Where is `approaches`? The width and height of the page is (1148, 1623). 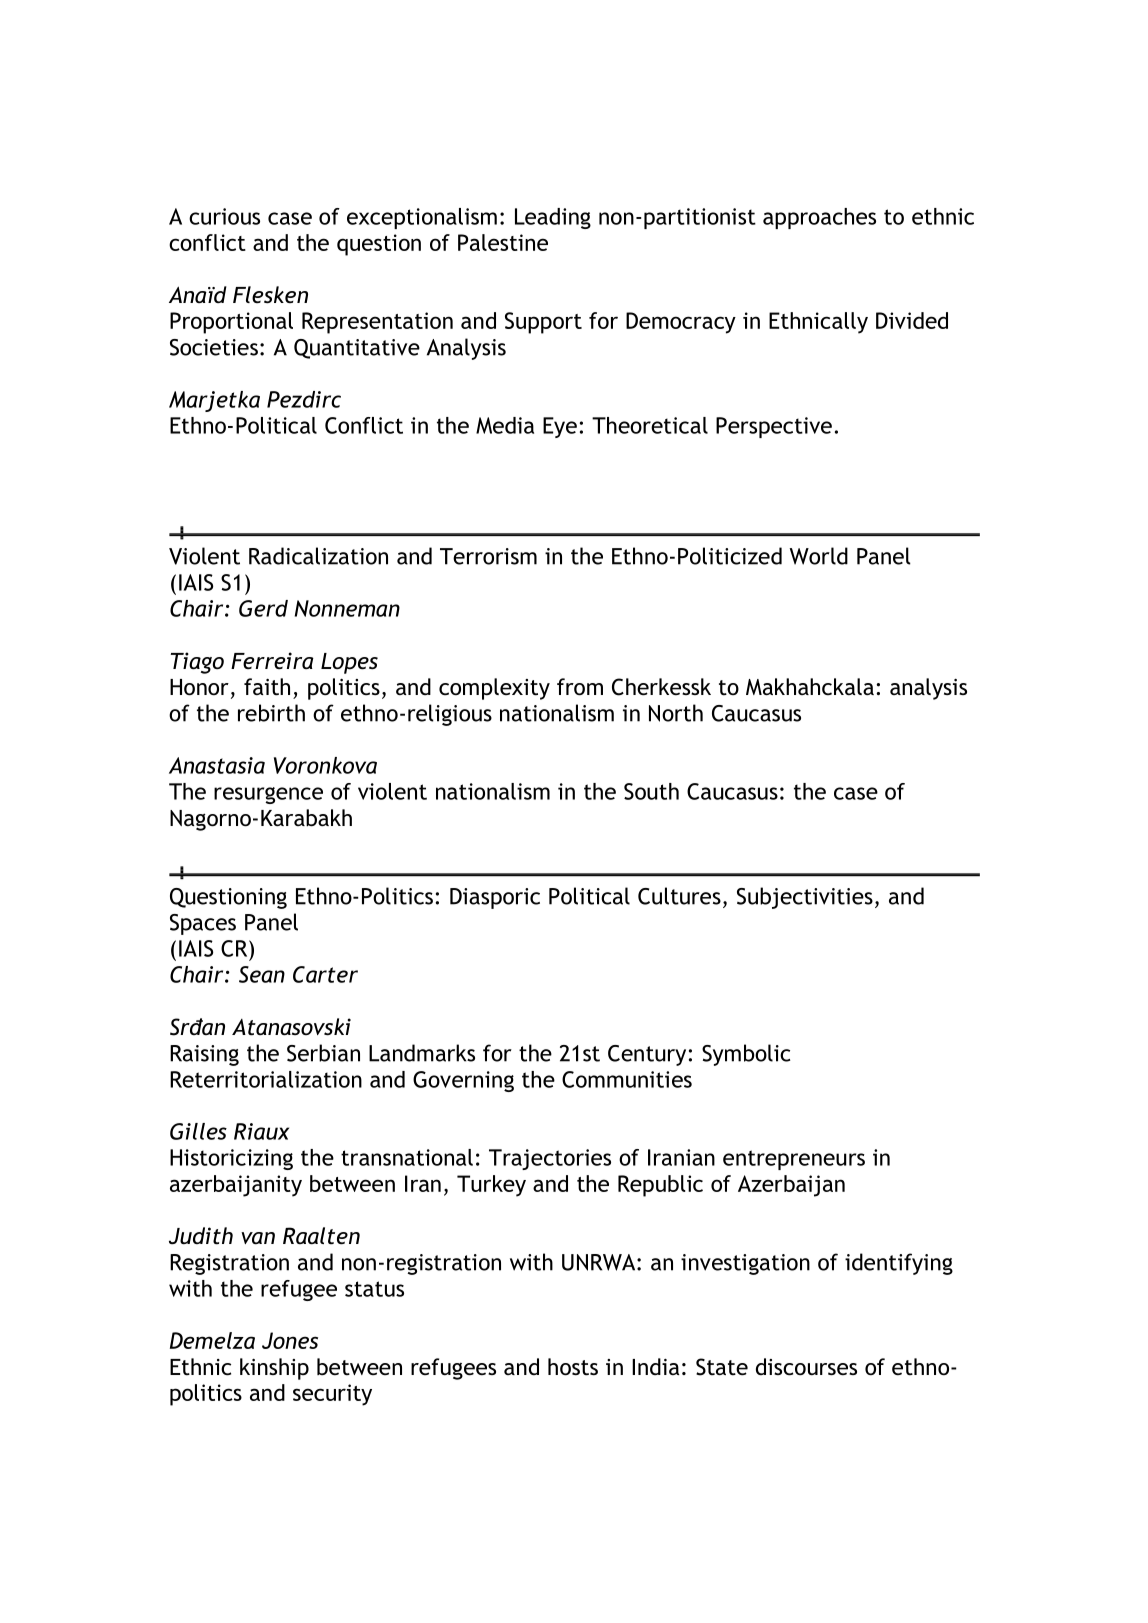
approaches is located at coordinates (819, 218).
